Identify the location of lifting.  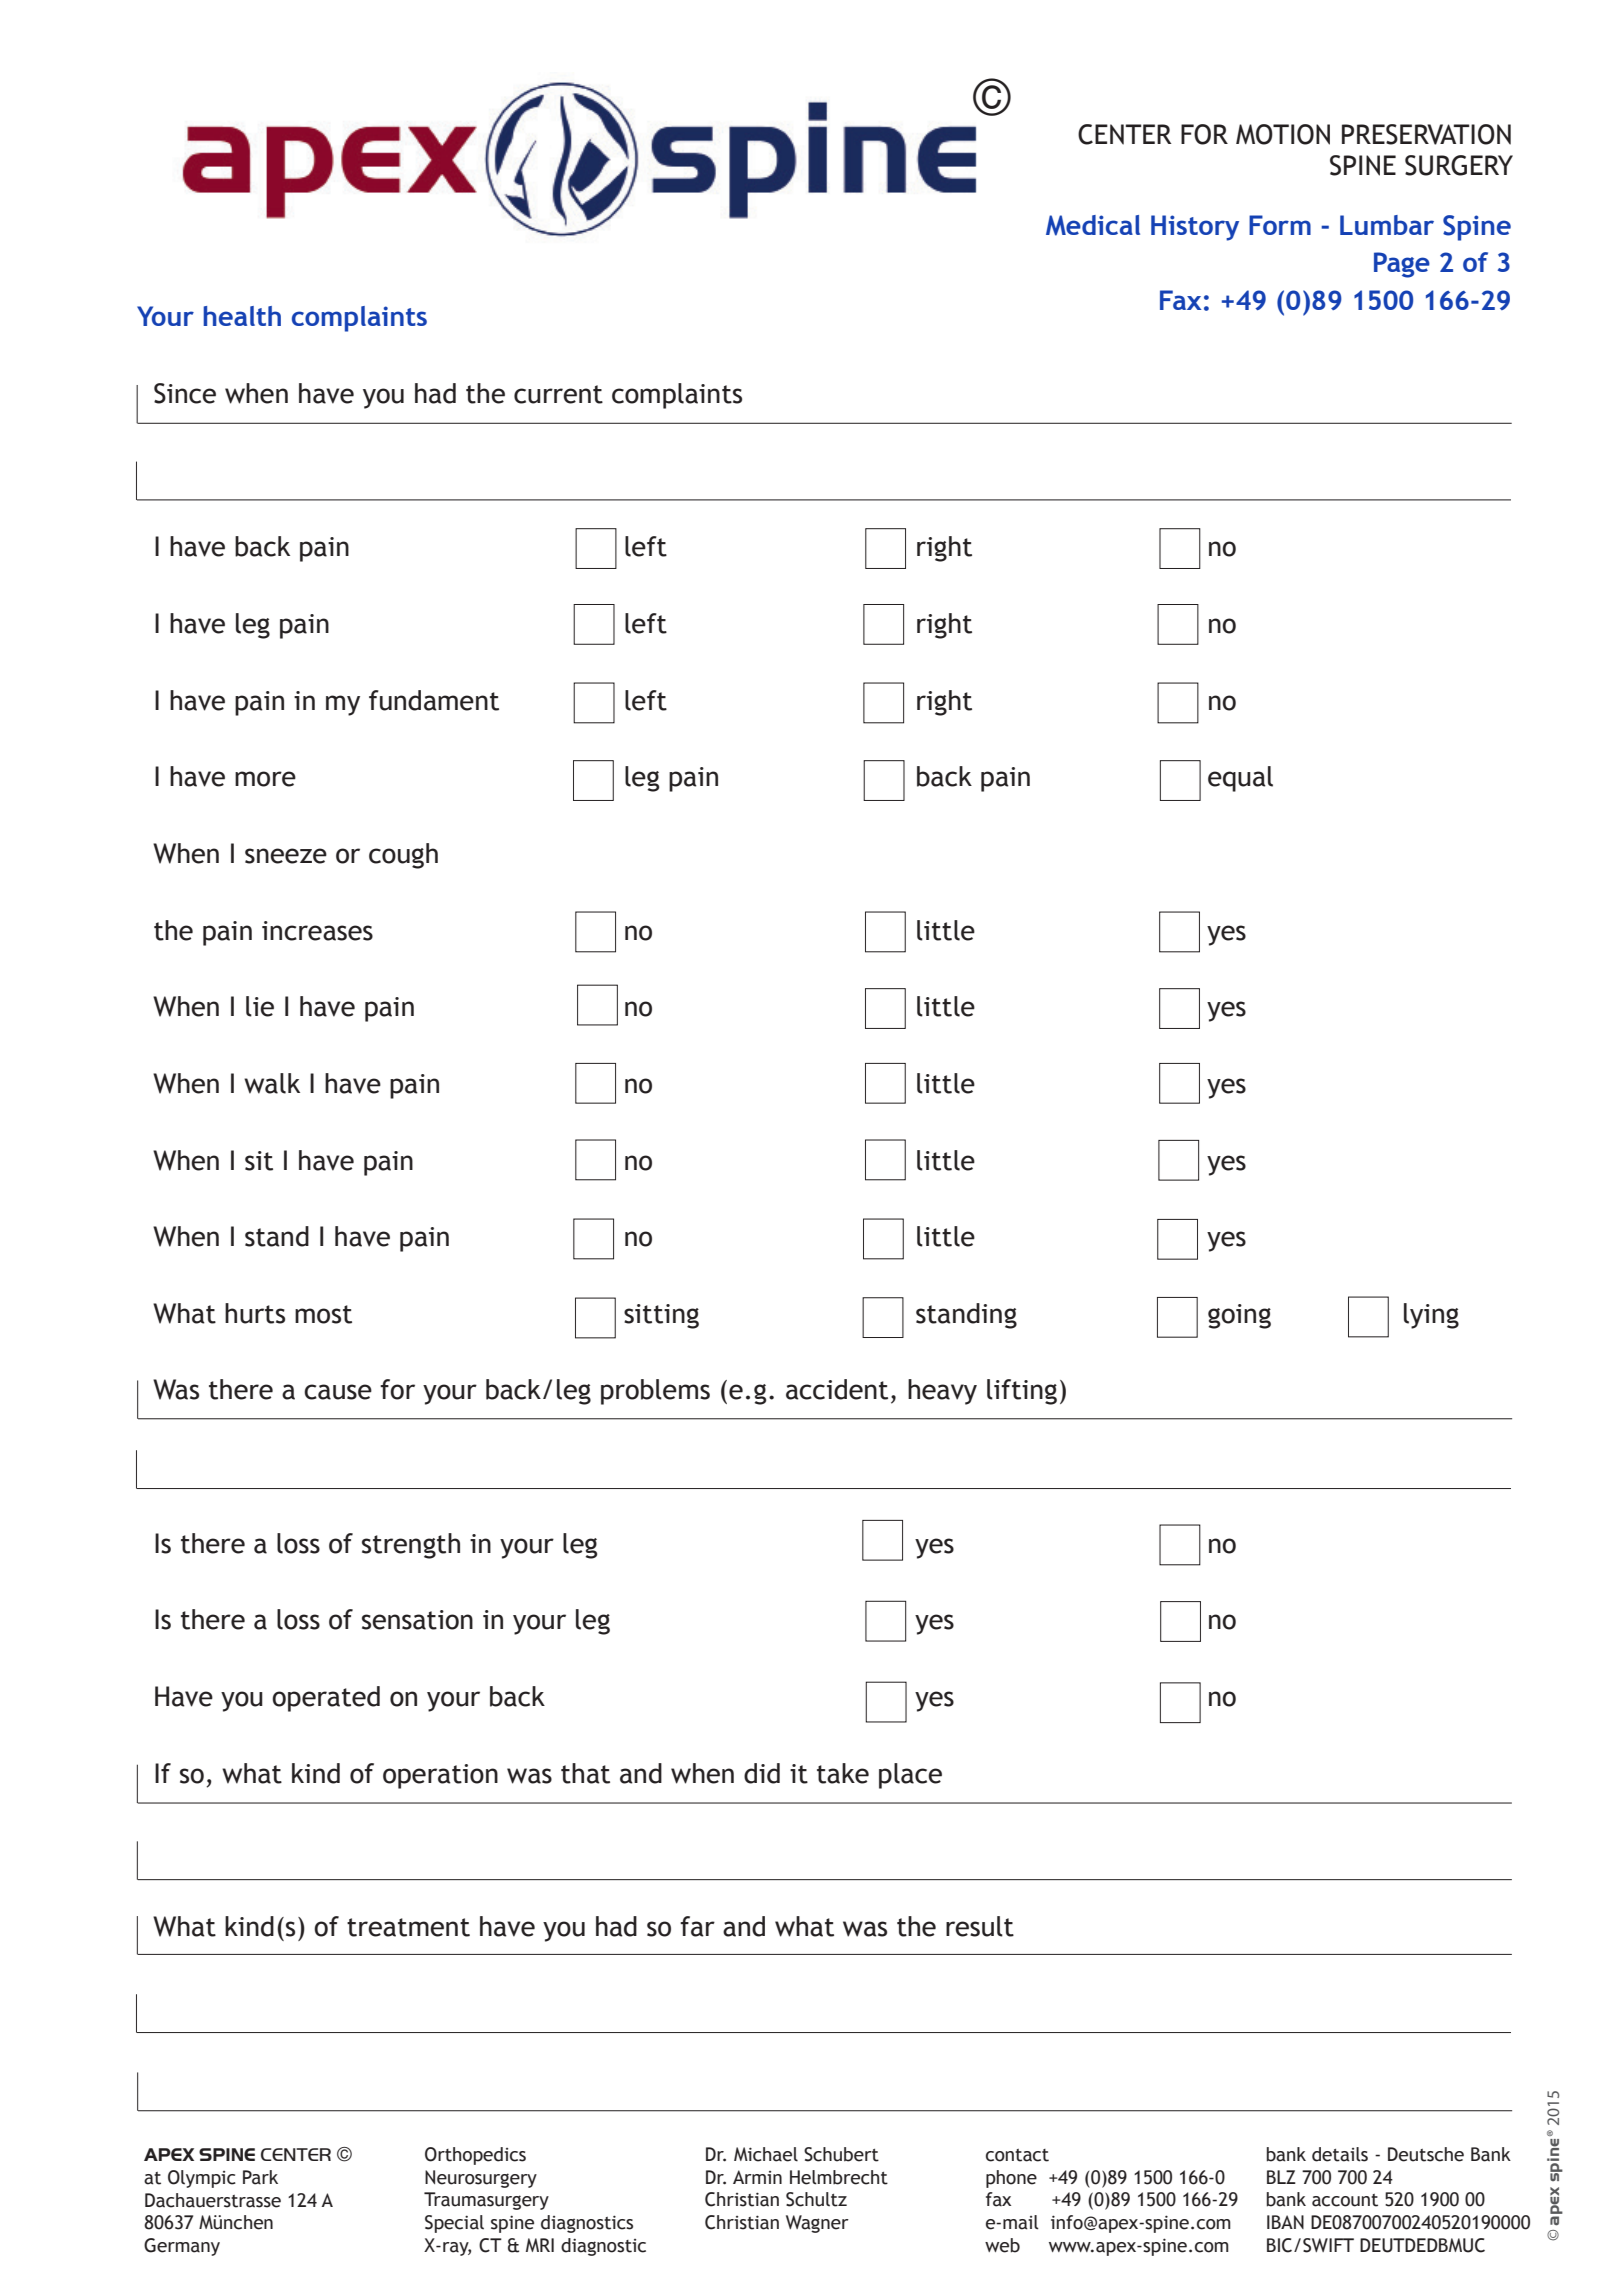
(1022, 1392).
